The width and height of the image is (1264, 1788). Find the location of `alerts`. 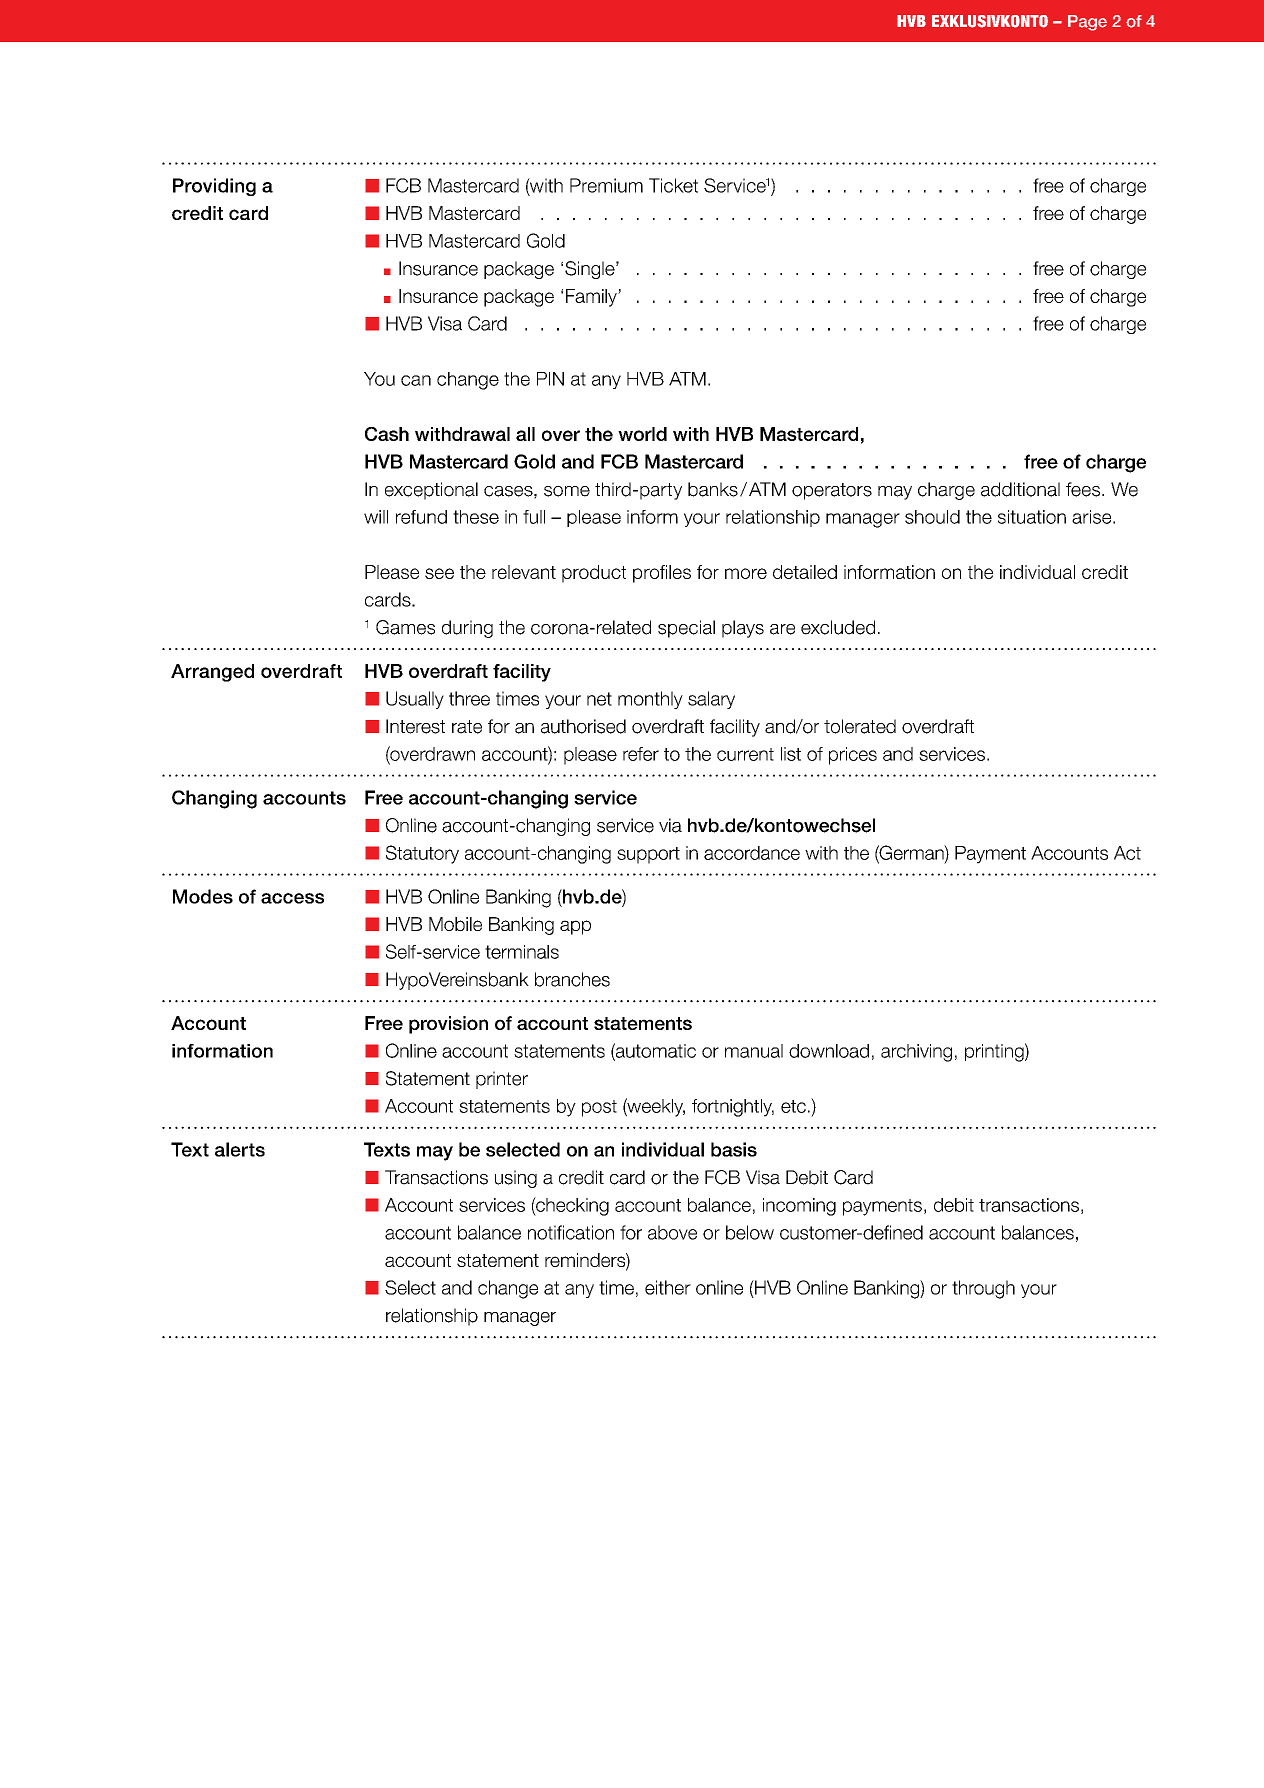

alerts is located at coordinates (240, 1149).
